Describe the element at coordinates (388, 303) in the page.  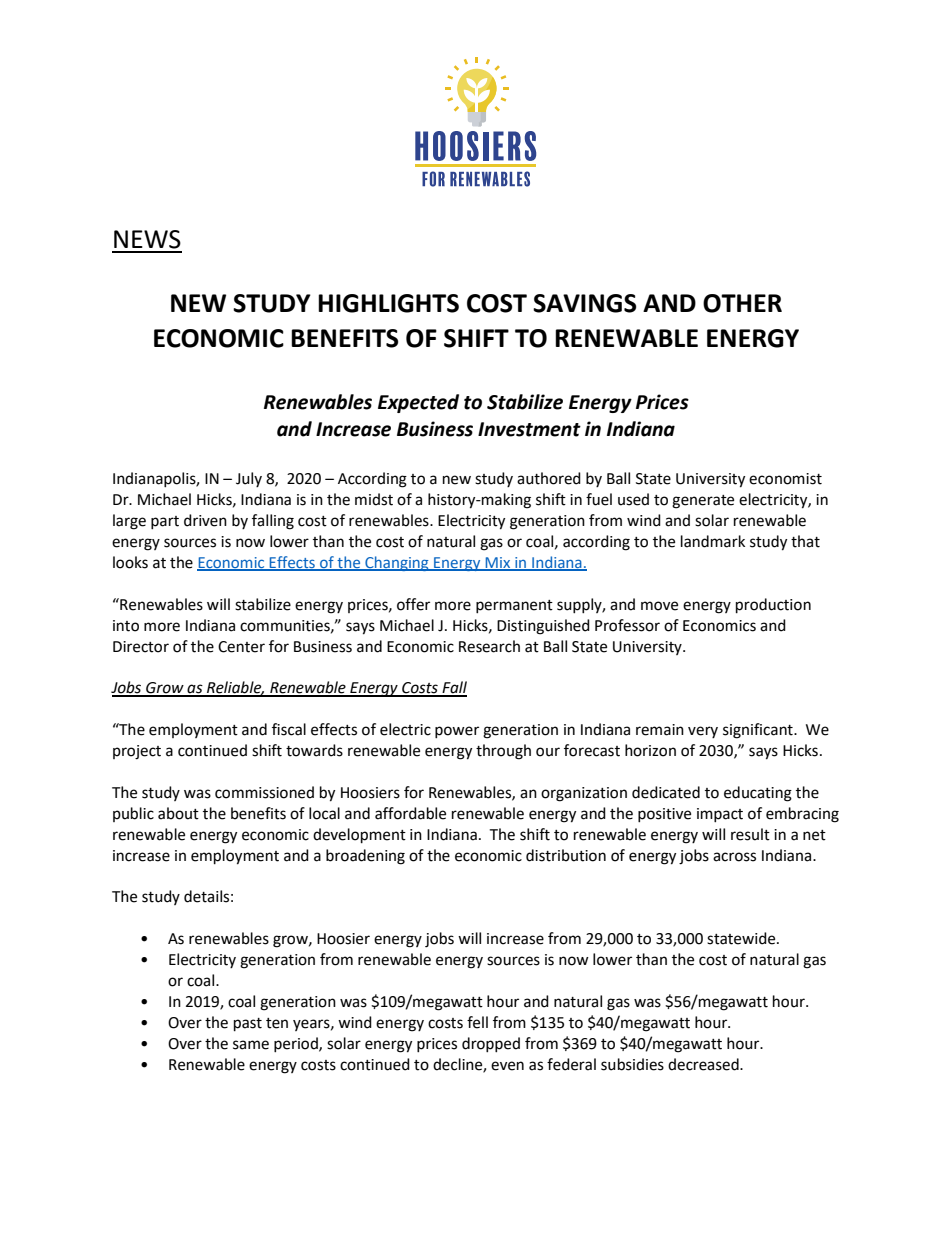
I see `HIGHLIGHTS` at that location.
